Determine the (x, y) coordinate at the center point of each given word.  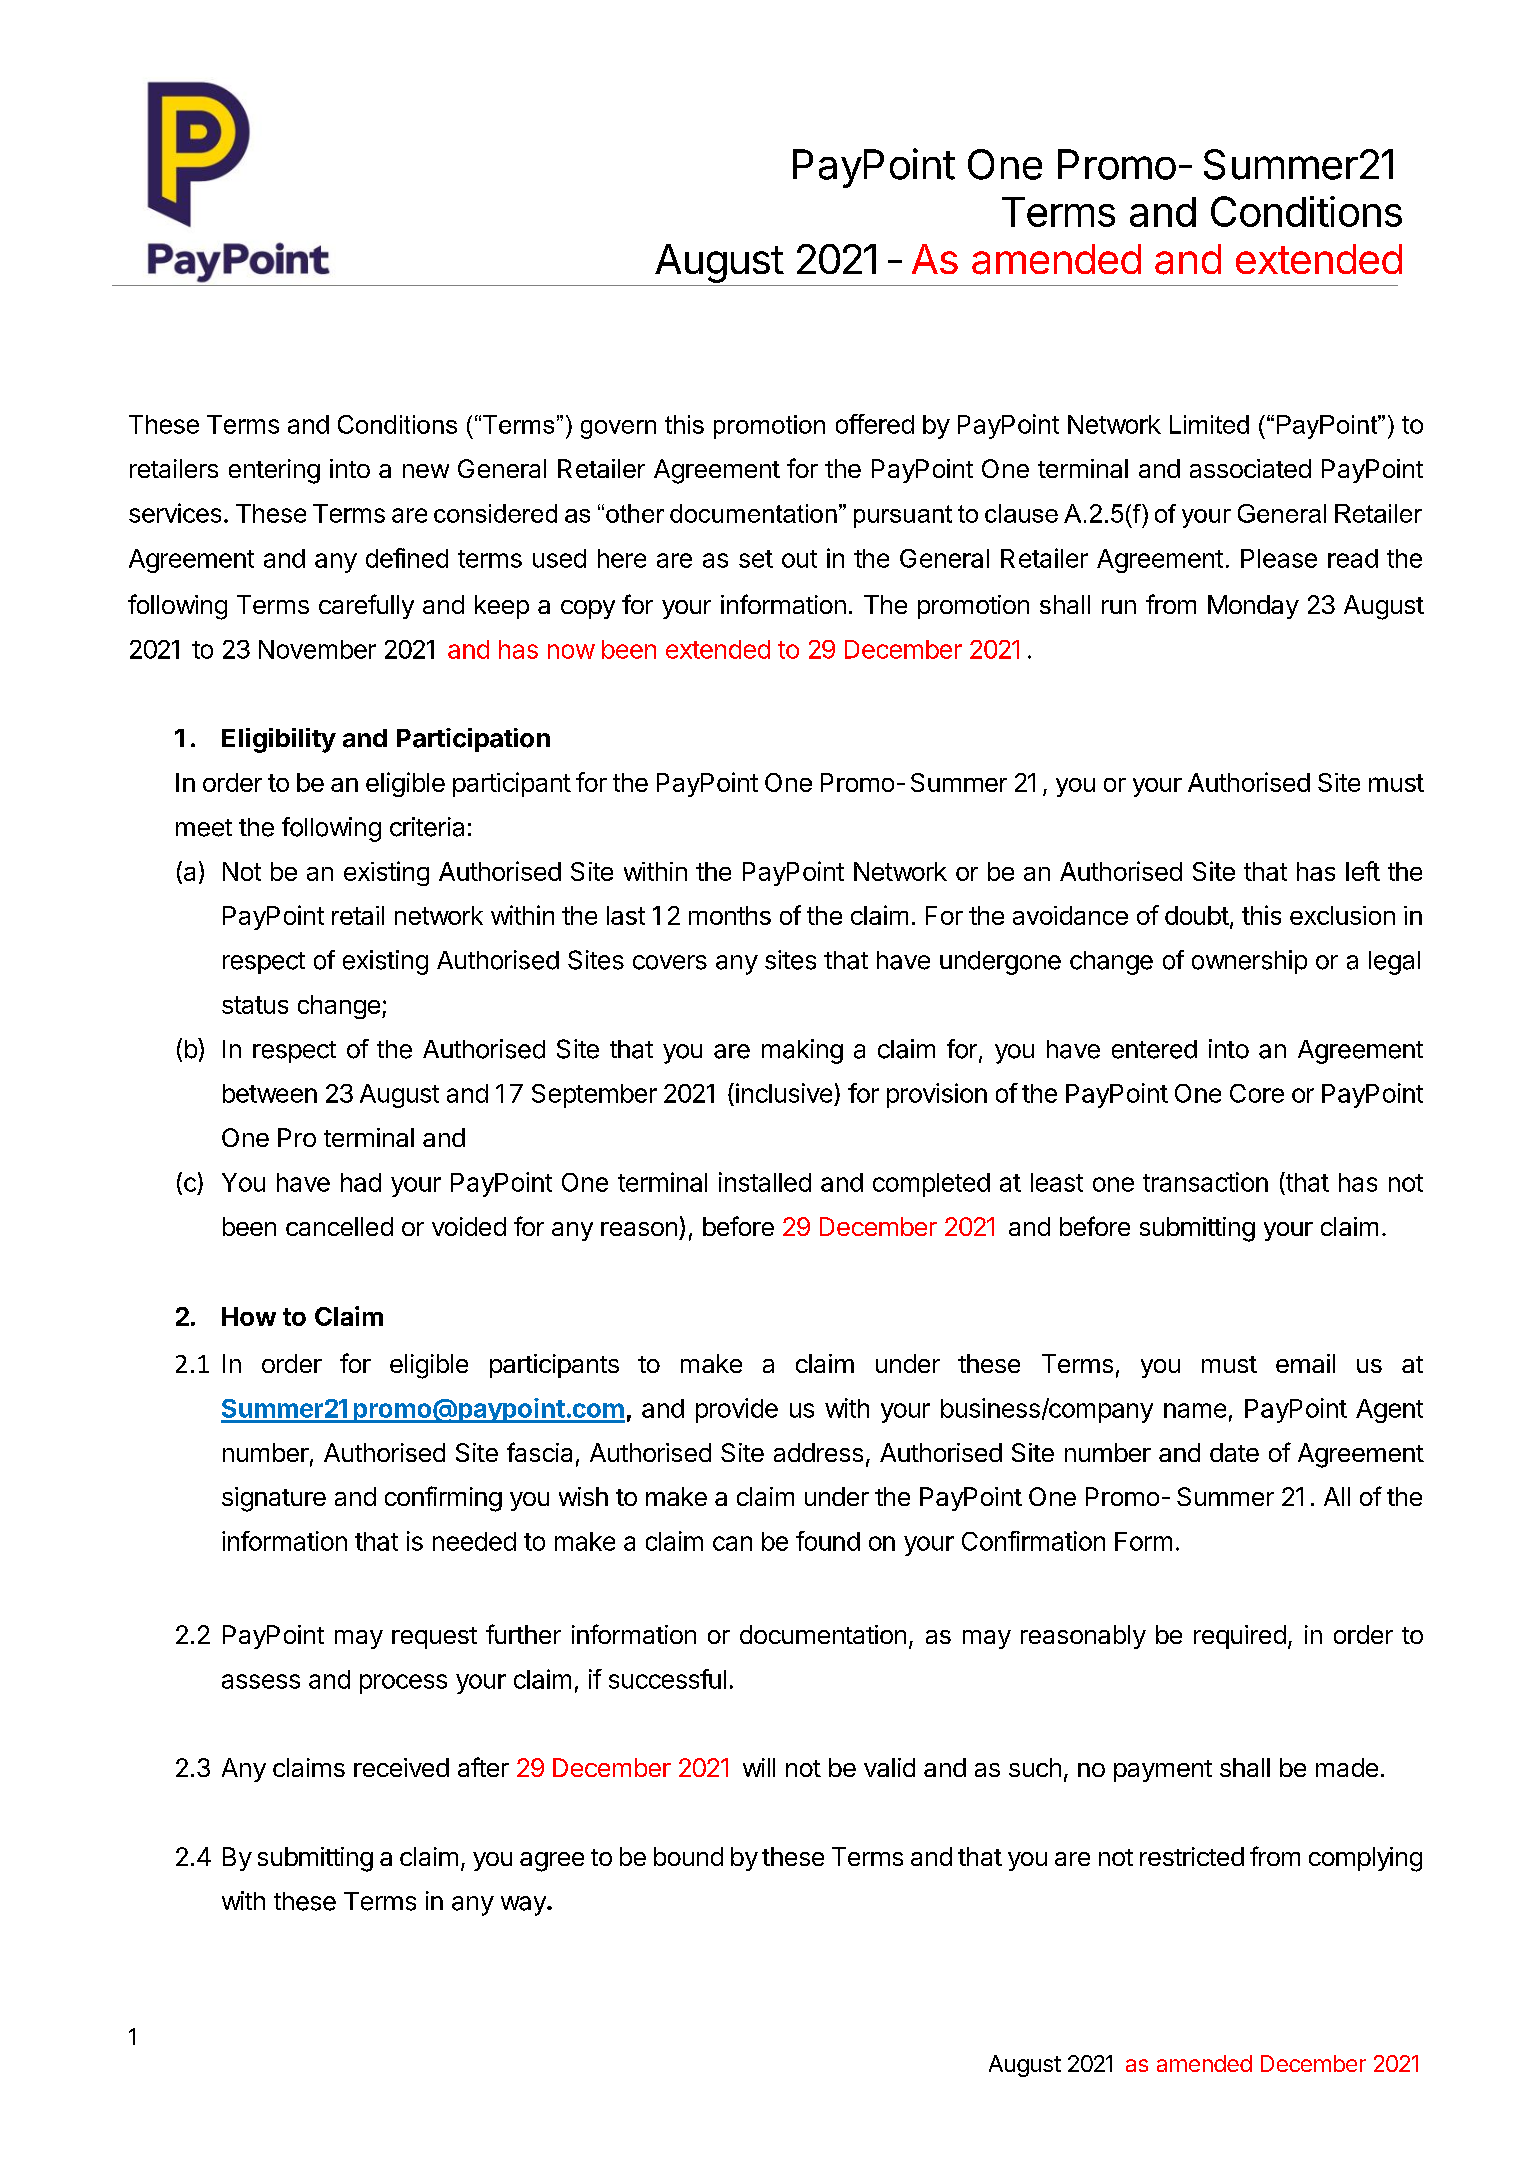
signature (274, 1499)
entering (274, 471)
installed (765, 1182)
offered (875, 424)
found (828, 1541)
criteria (427, 827)
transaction (1205, 1182)
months (730, 915)
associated (1250, 468)
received (401, 1767)
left (1363, 871)
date (1234, 1452)
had (361, 1182)
